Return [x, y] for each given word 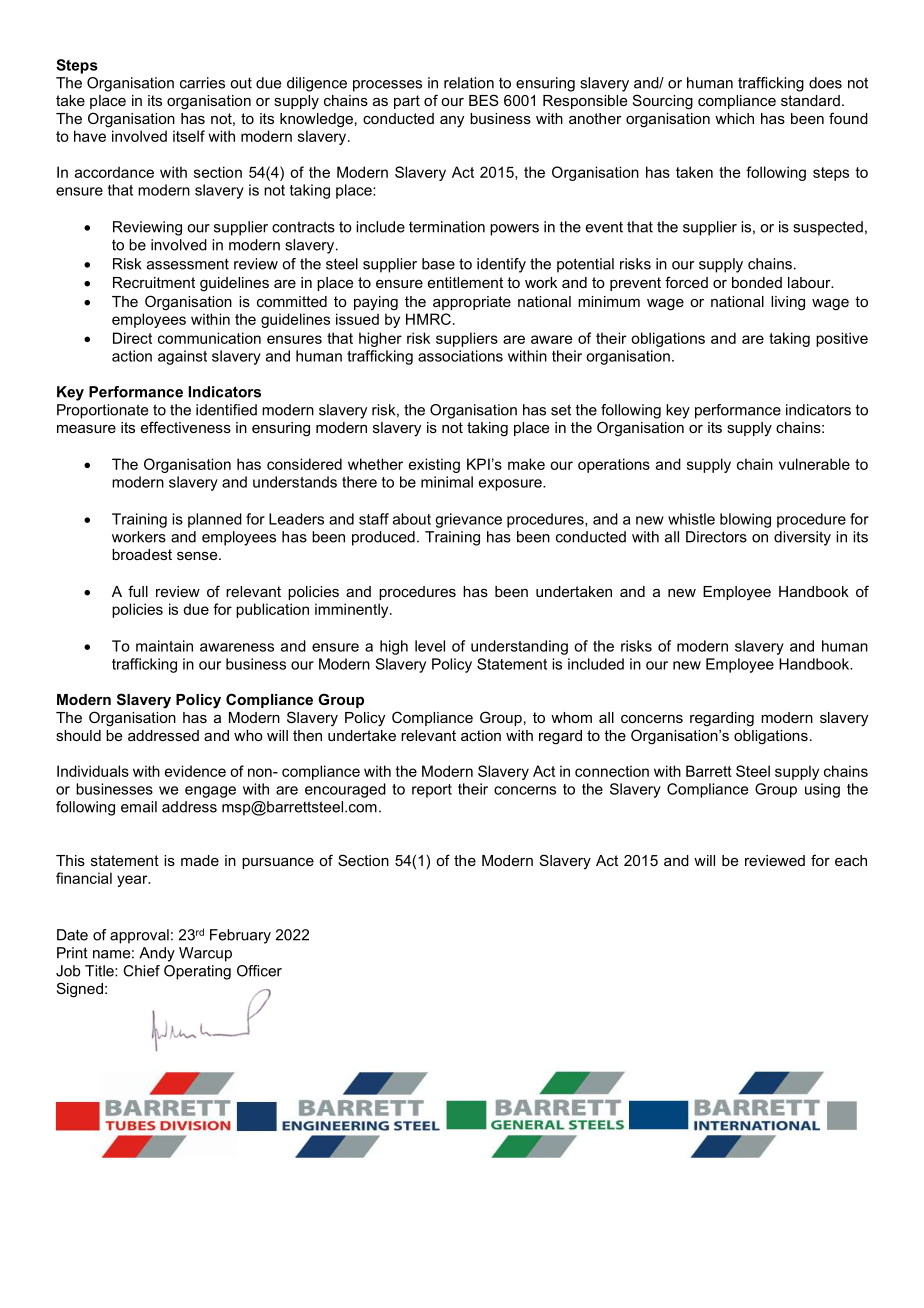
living [788, 303]
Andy [157, 954]
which [734, 118]
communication [209, 338]
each [851, 860]
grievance [468, 520]
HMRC [428, 319]
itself [189, 136]
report [432, 791]
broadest [142, 554]
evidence [195, 771]
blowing [745, 520]
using [822, 790]
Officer [259, 971]
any [452, 122]
